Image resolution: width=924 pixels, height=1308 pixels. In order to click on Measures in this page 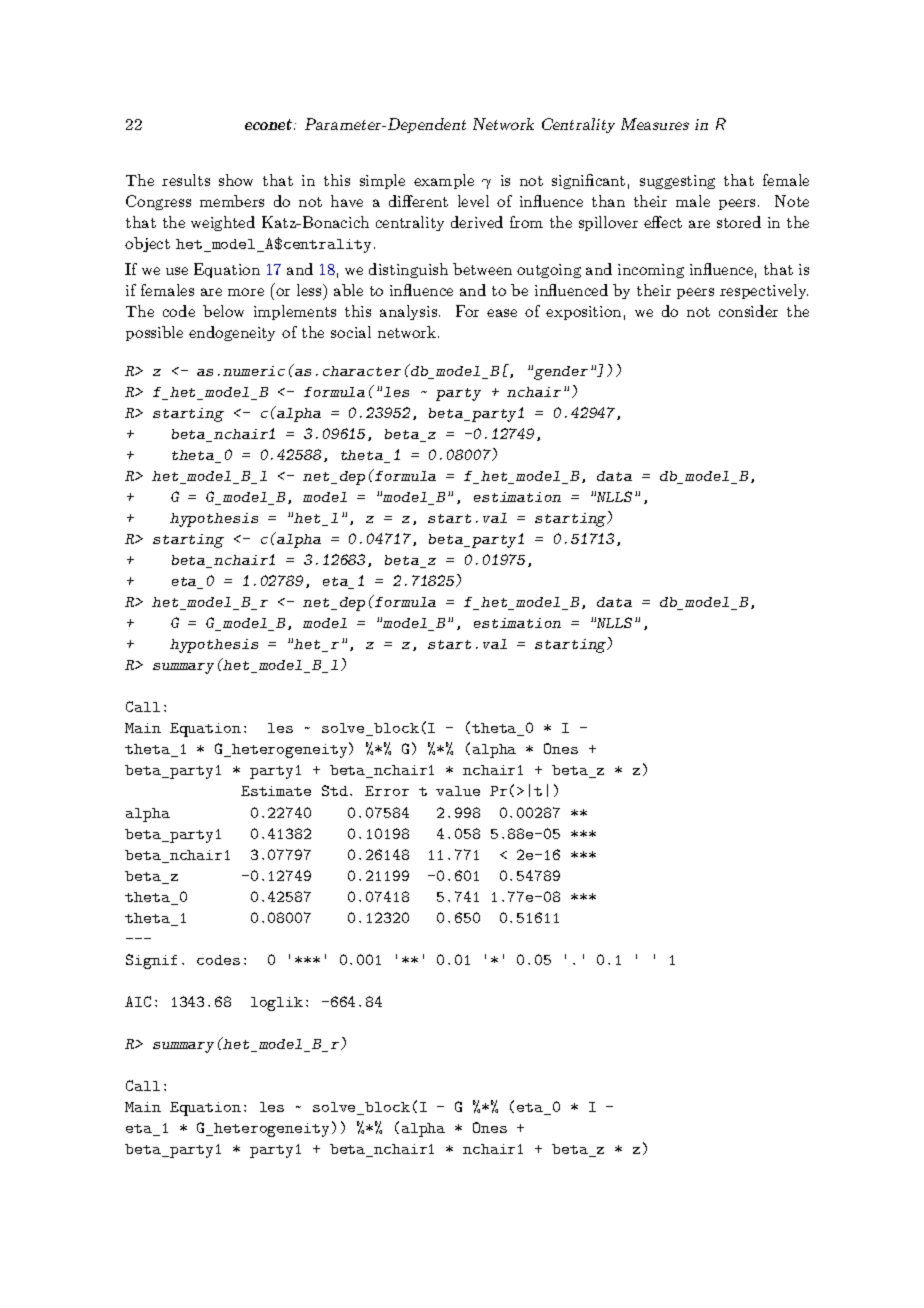, I will do `click(655, 124)`.
